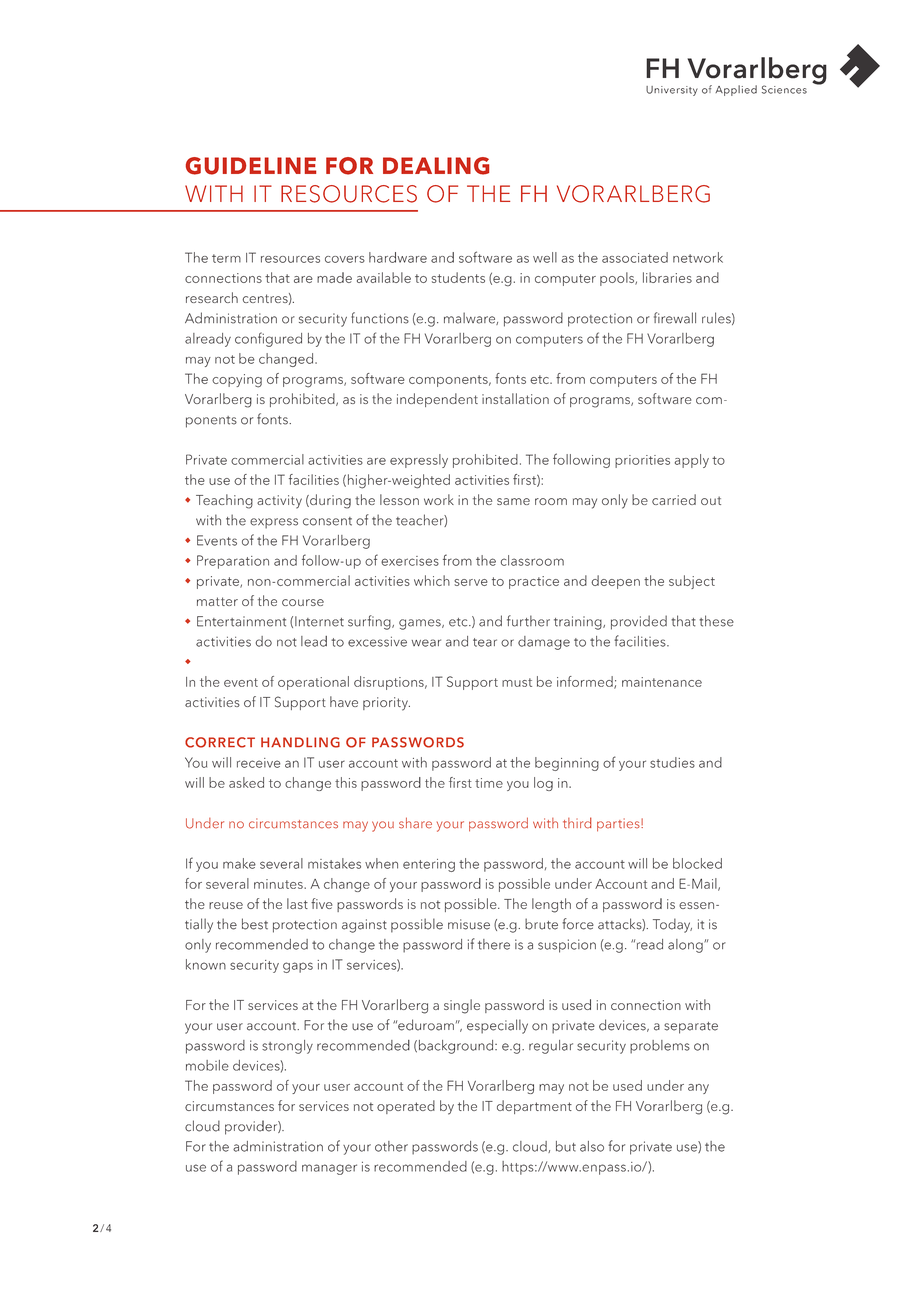 This image has height=1308, width=924. What do you see at coordinates (672, 925) in the image?
I see `Today` at bounding box center [672, 925].
